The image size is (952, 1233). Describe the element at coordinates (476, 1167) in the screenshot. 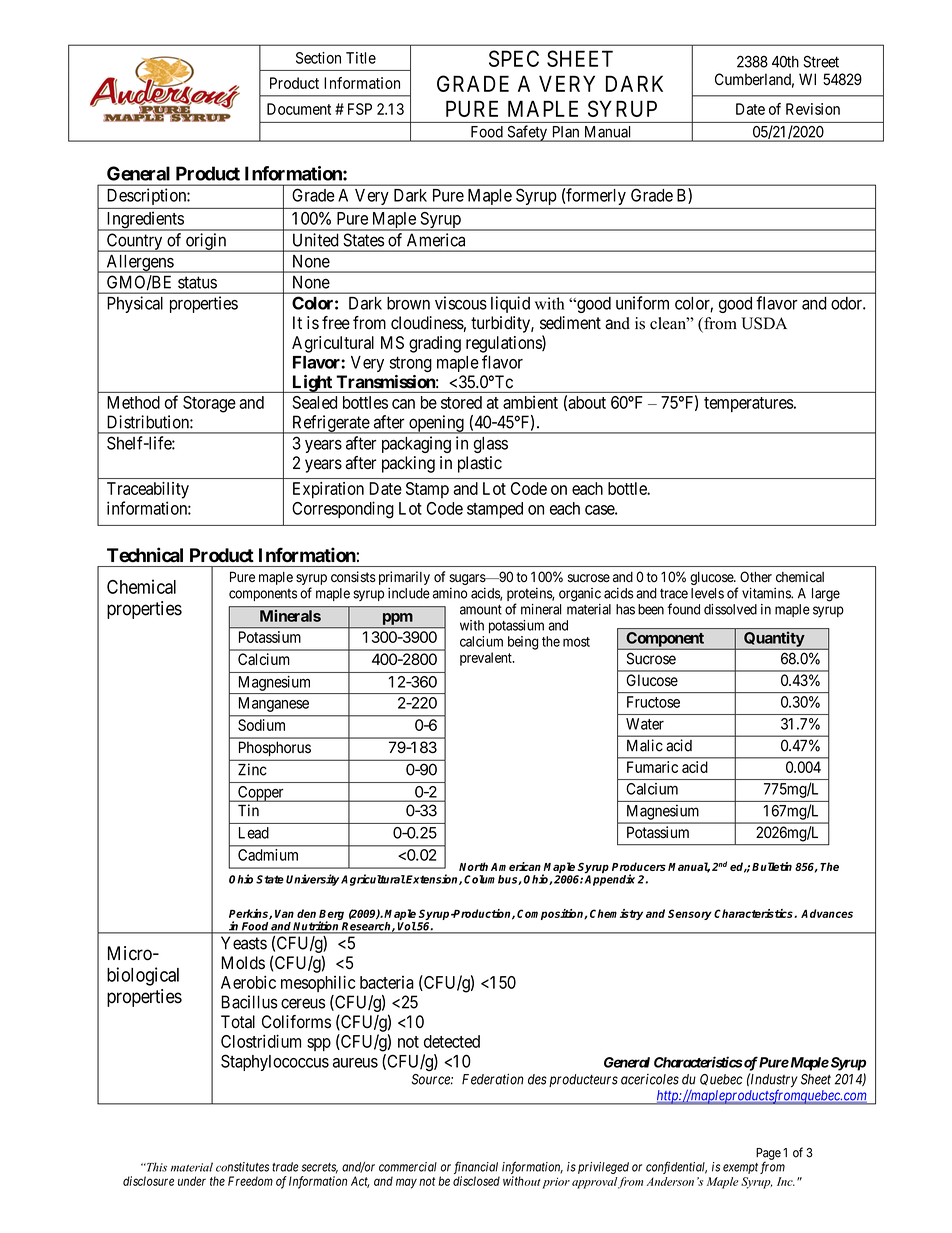

I see `financial` at that location.
